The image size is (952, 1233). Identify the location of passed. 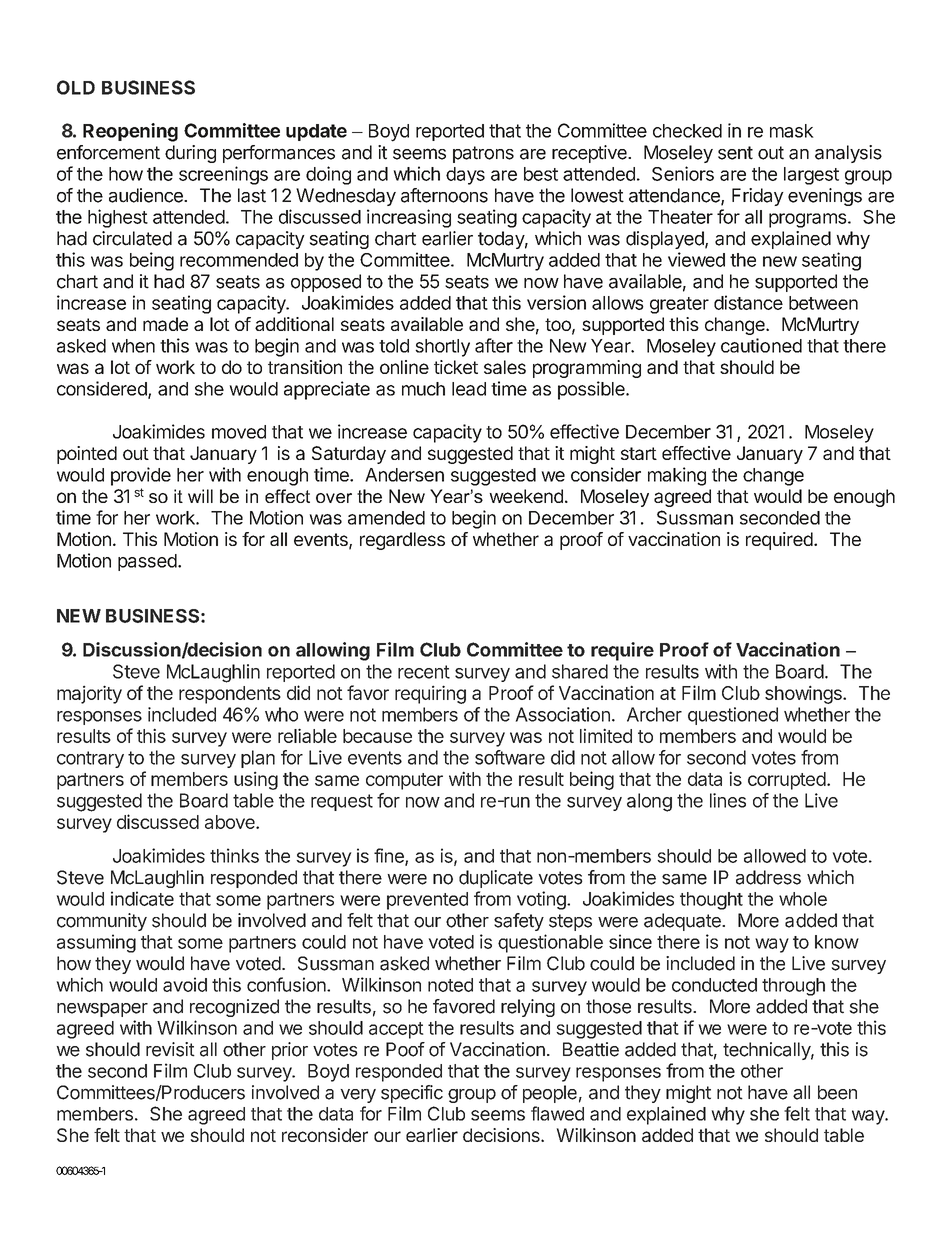
(147, 562).
